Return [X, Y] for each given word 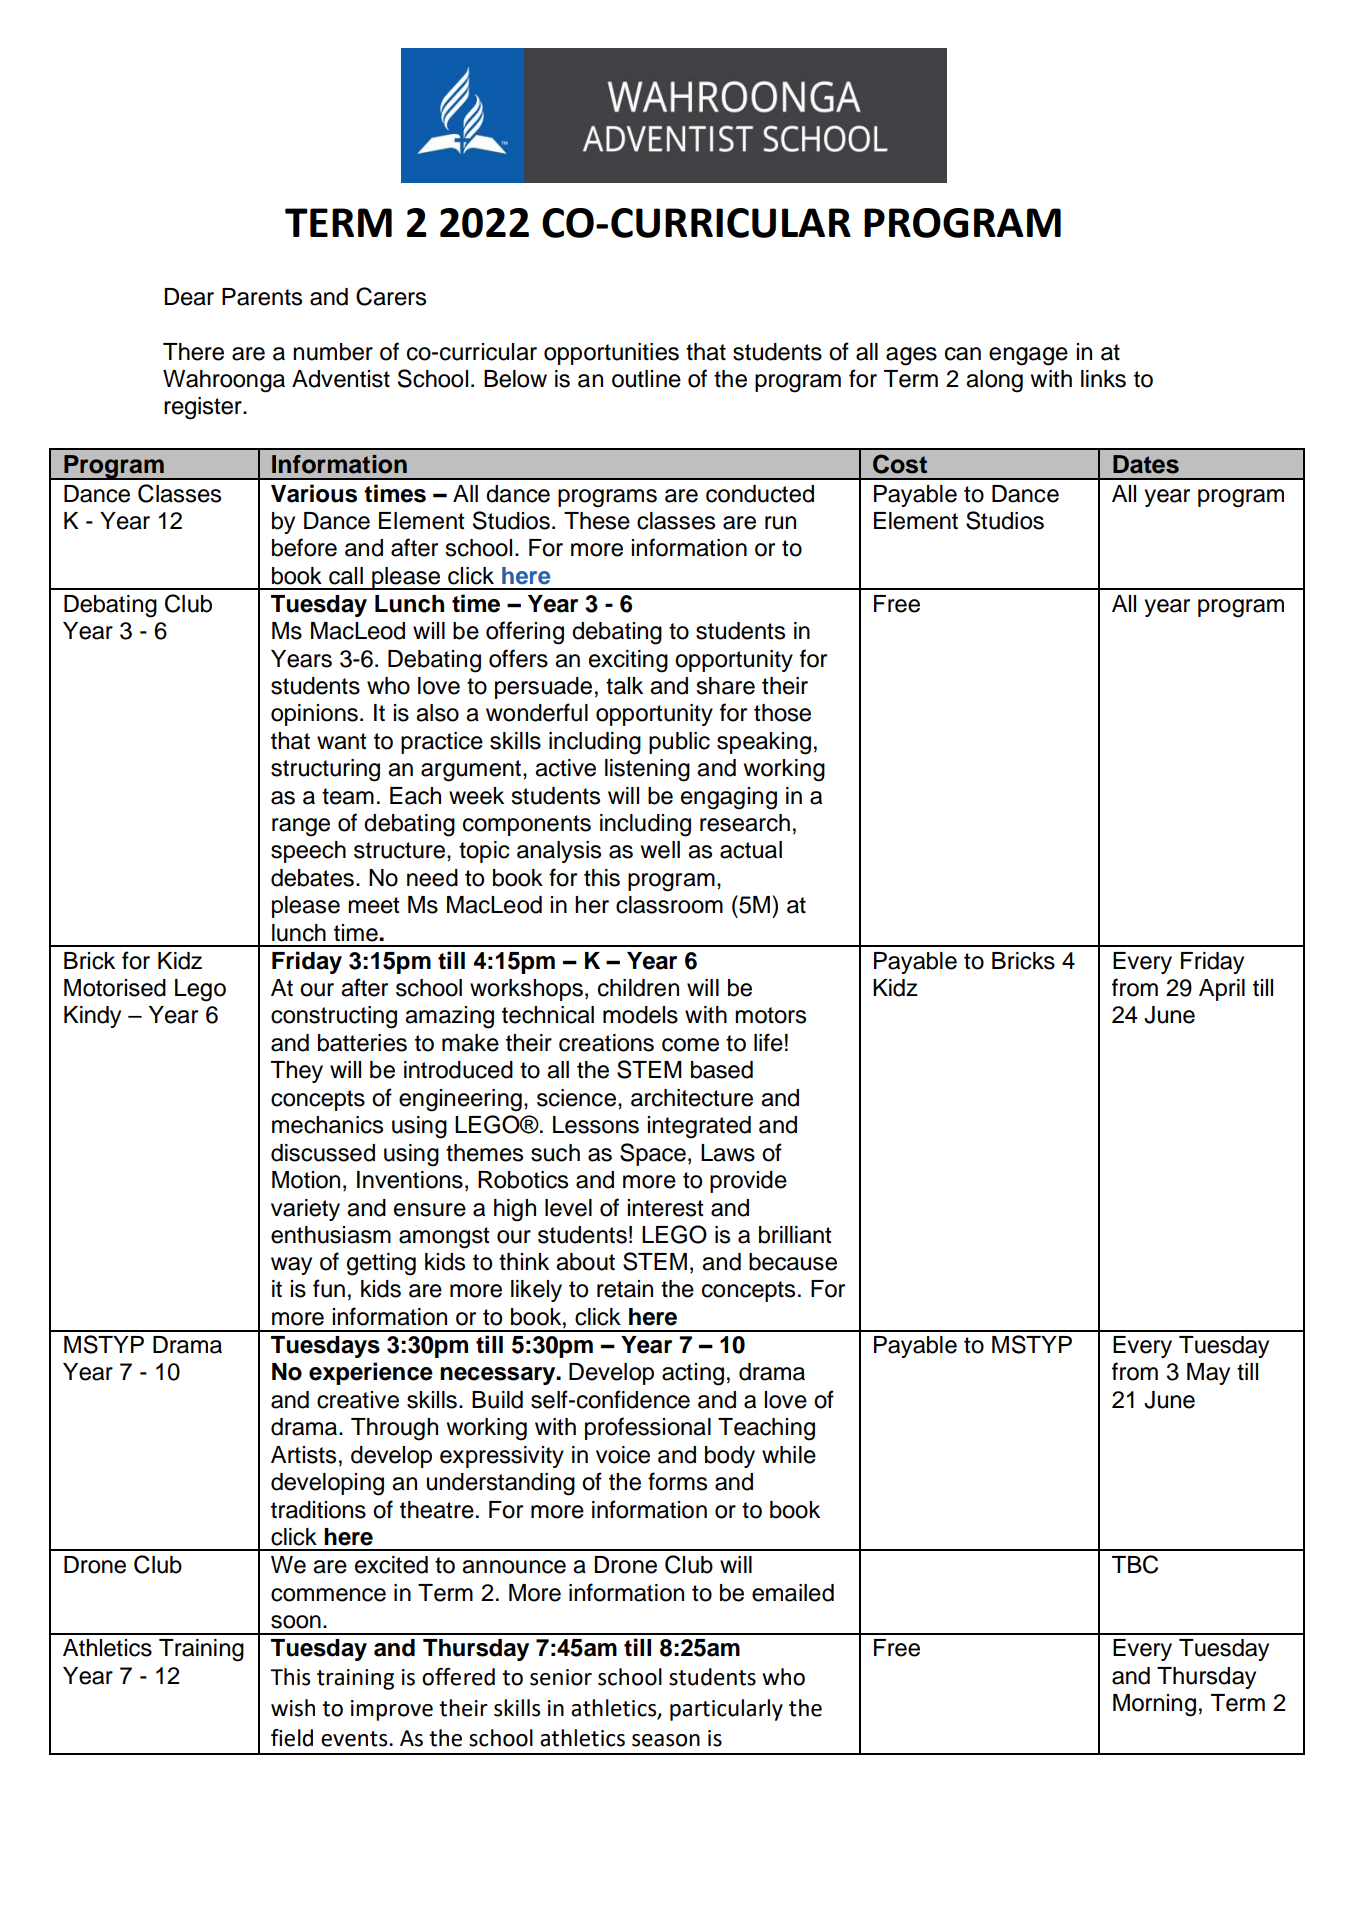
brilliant [795, 1235]
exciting [628, 661]
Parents [262, 297]
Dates [1146, 464]
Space [653, 1154]
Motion [306, 1180]
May [1208, 1374]
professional [648, 1428]
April [1222, 990]
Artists [303, 1455]
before [304, 547]
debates [312, 878]
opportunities [611, 354]
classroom [669, 905]
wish [293, 1708]
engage [1028, 356]
